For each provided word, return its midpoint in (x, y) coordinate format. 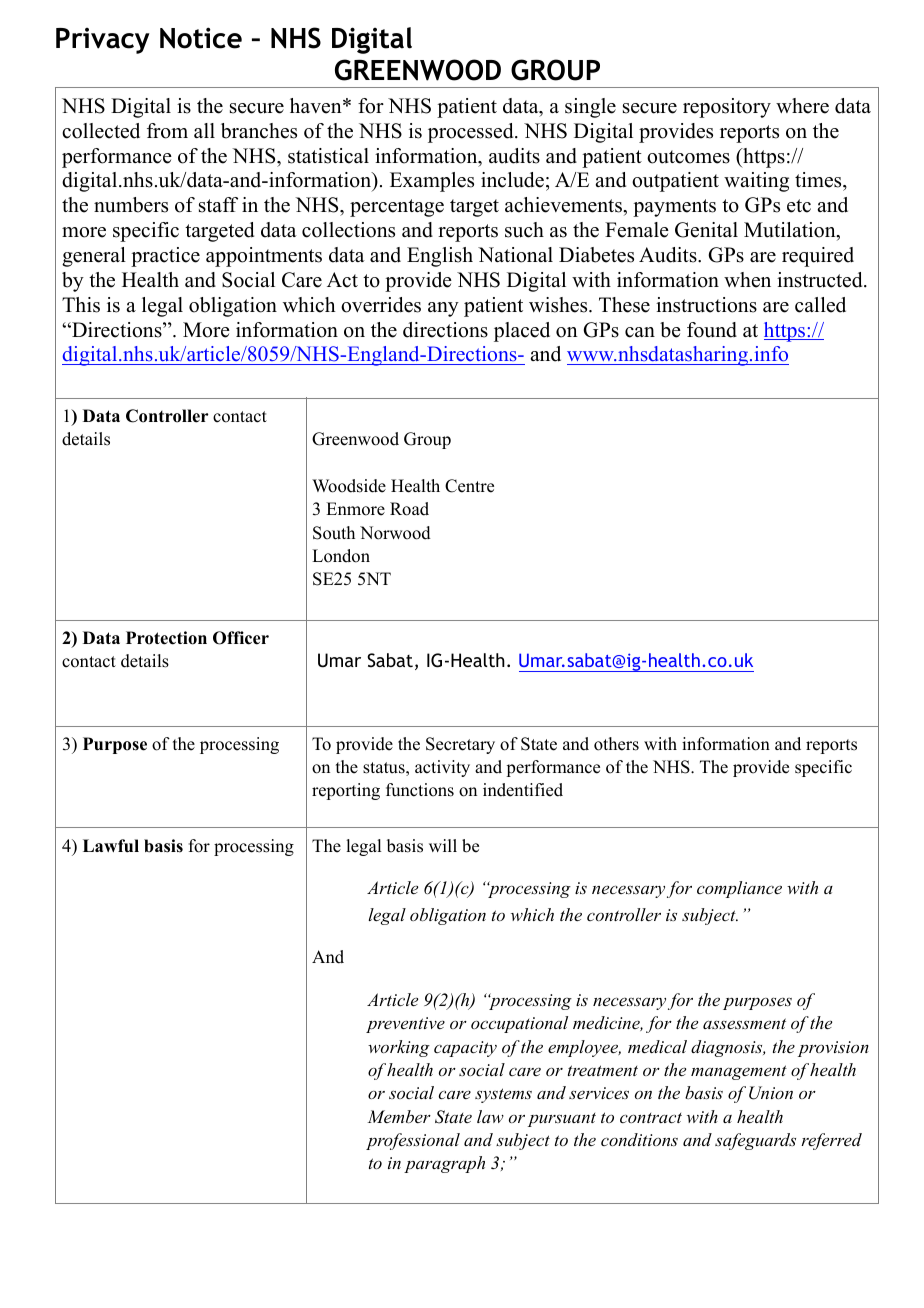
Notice (201, 38)
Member (399, 1116)
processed (472, 133)
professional (413, 1141)
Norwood (395, 533)
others (616, 744)
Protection (166, 638)
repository (727, 108)
